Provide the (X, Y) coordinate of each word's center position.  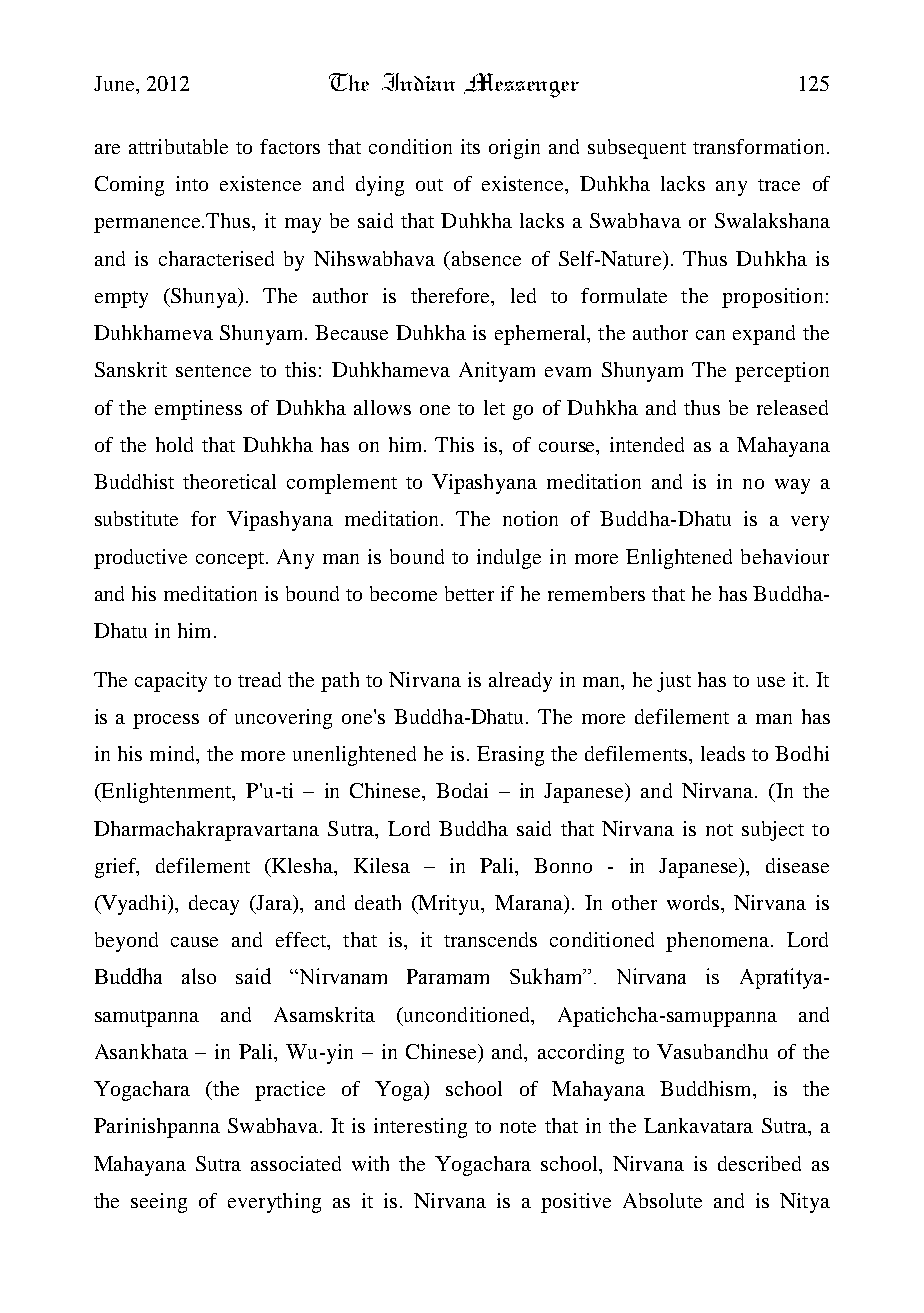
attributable (178, 146)
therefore (452, 297)
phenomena (719, 942)
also (199, 976)
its (470, 146)
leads (723, 753)
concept (232, 560)
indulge (509, 559)
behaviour (785, 556)
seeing (159, 1203)
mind (174, 755)
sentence (213, 371)
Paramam (448, 976)
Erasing (510, 756)
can (710, 335)
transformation (758, 146)
